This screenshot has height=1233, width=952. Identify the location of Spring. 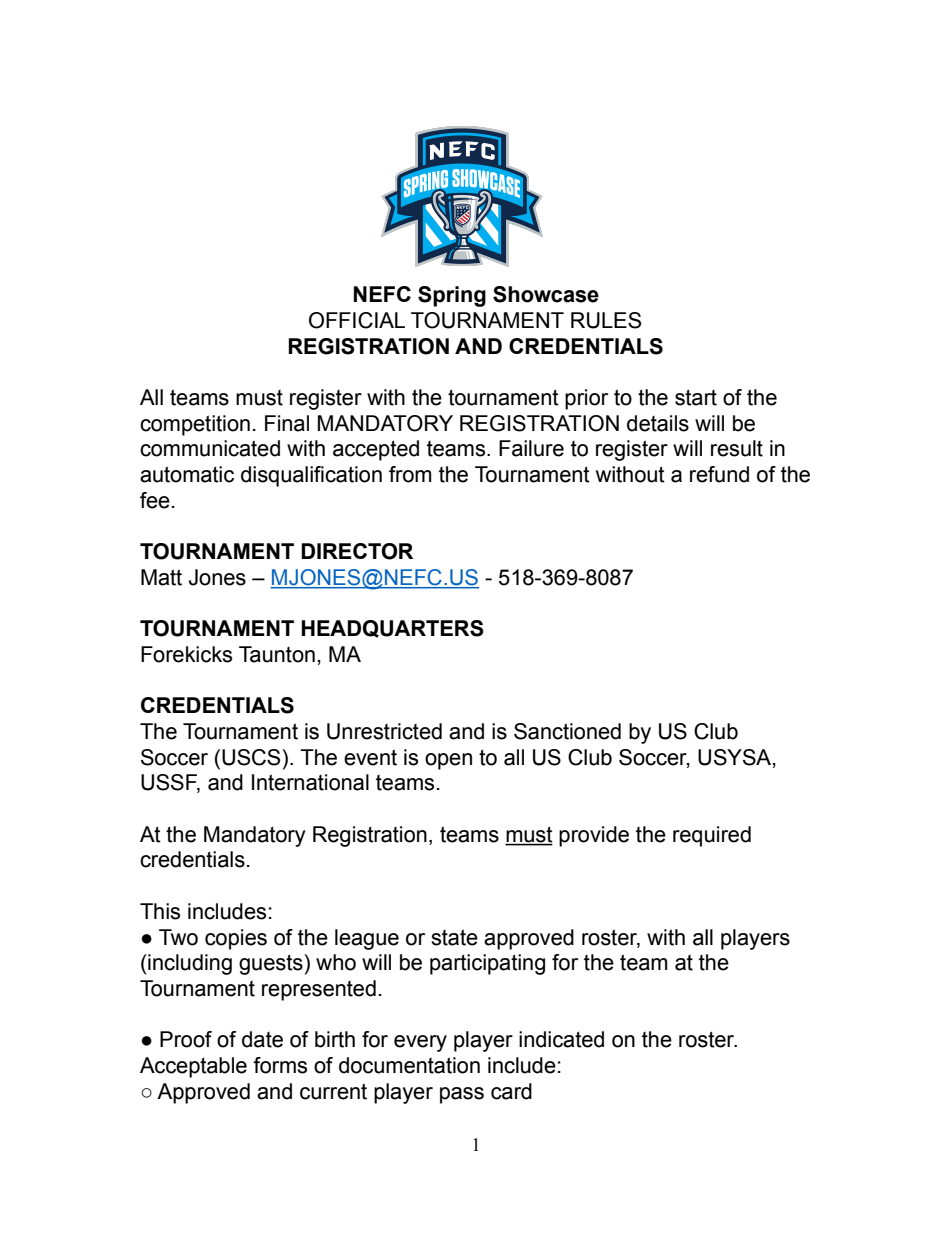
(452, 296).
